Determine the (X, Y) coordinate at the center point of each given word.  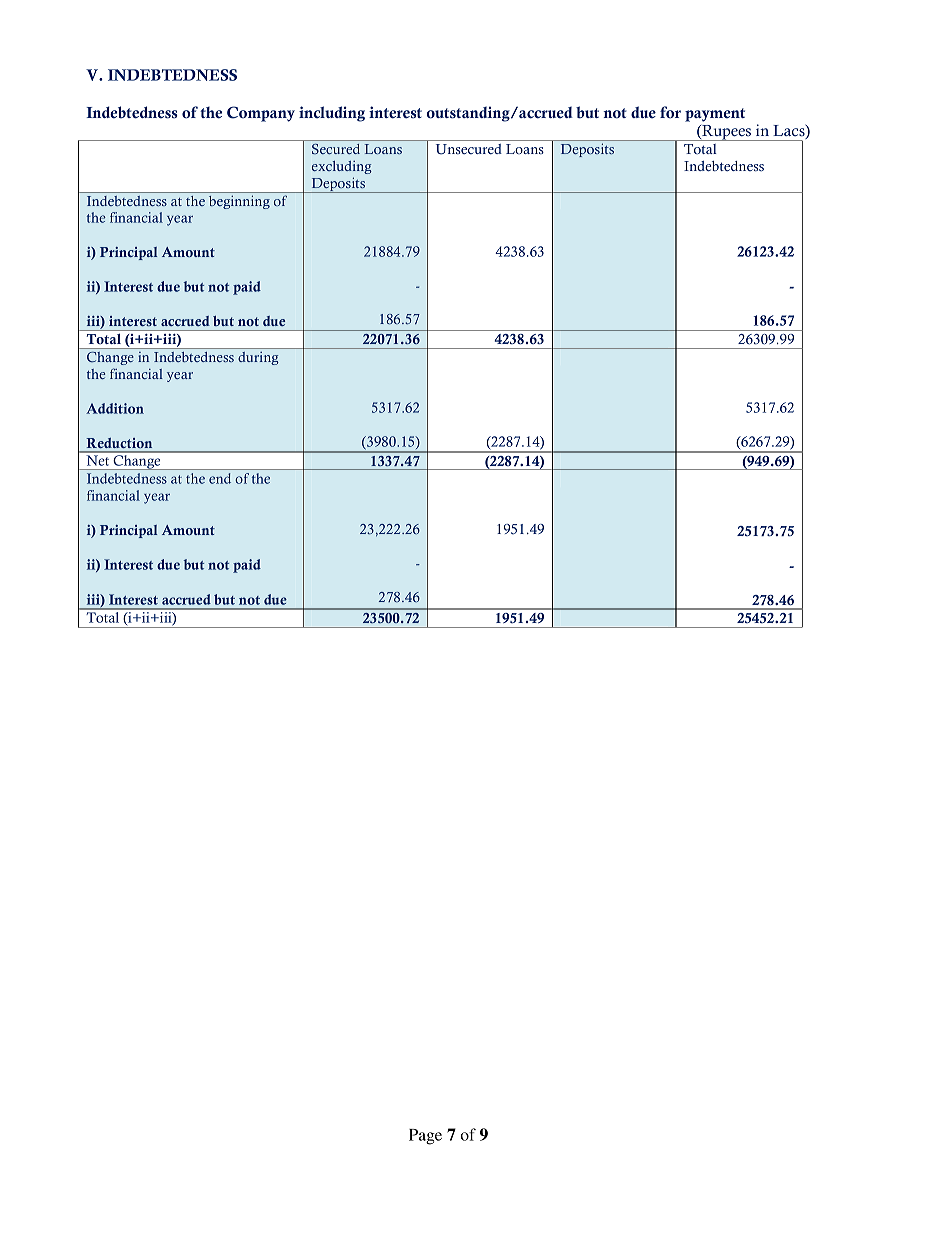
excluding (342, 167)
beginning (239, 202)
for (670, 112)
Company (261, 114)
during (258, 358)
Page (425, 1137)
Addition (115, 408)
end (220, 478)
